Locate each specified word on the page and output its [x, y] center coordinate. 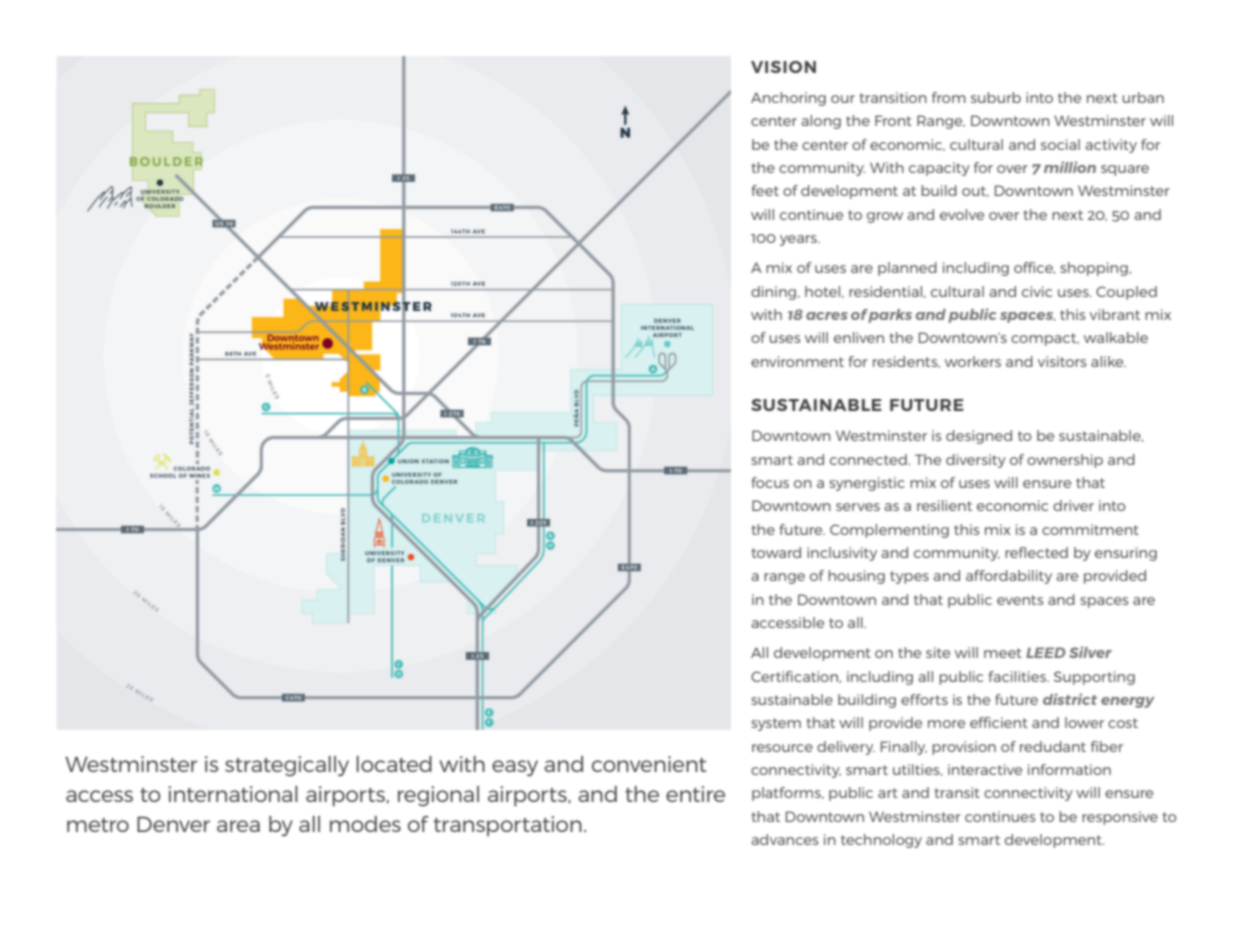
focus [770, 482]
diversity [976, 461]
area [238, 826]
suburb [996, 97]
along [821, 122]
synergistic [867, 484]
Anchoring [788, 99]
